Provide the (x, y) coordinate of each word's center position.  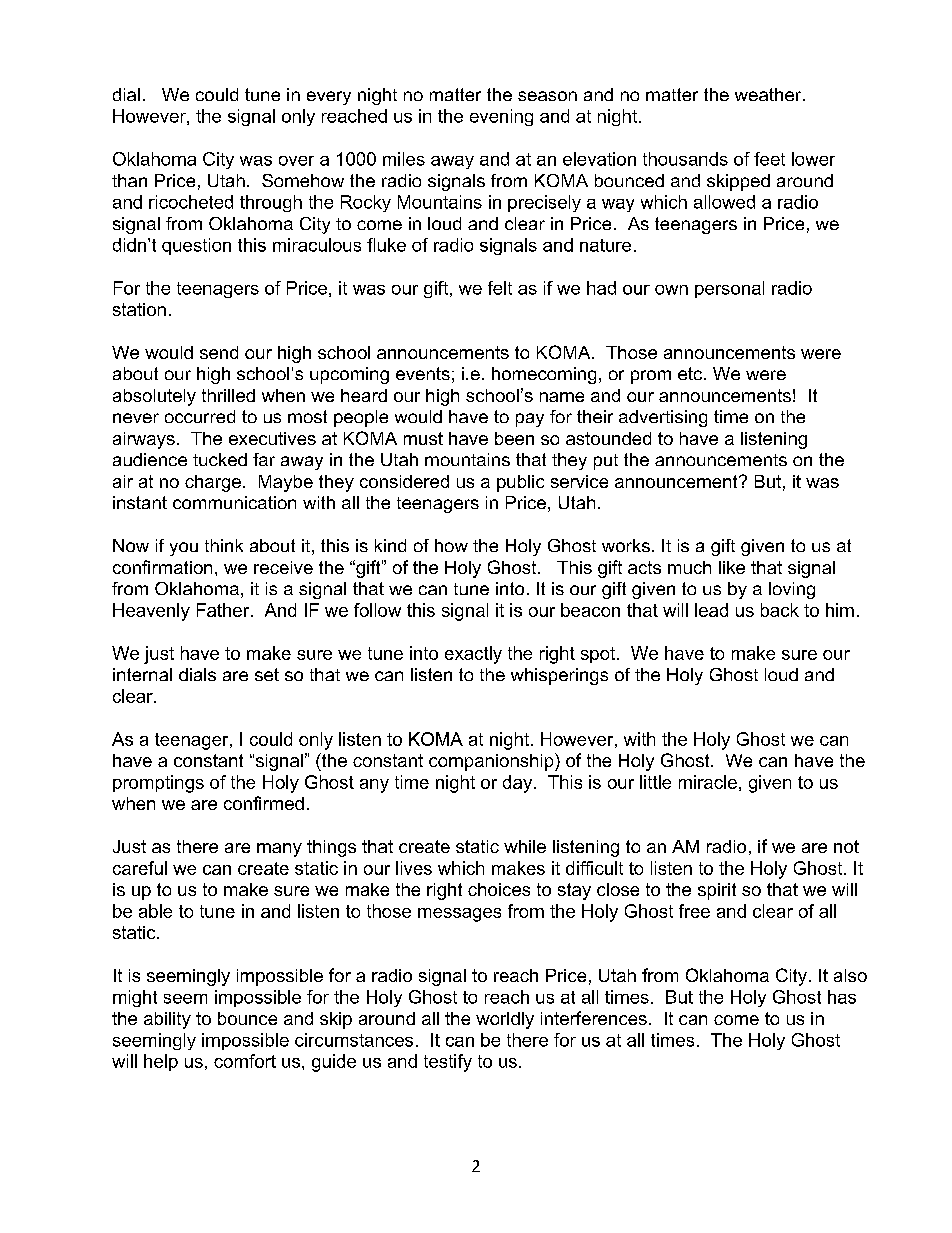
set (267, 674)
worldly (505, 1020)
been (514, 438)
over (296, 161)
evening (501, 117)
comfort (245, 1061)
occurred (200, 416)
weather (769, 94)
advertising (663, 418)
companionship (492, 762)
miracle (708, 782)
